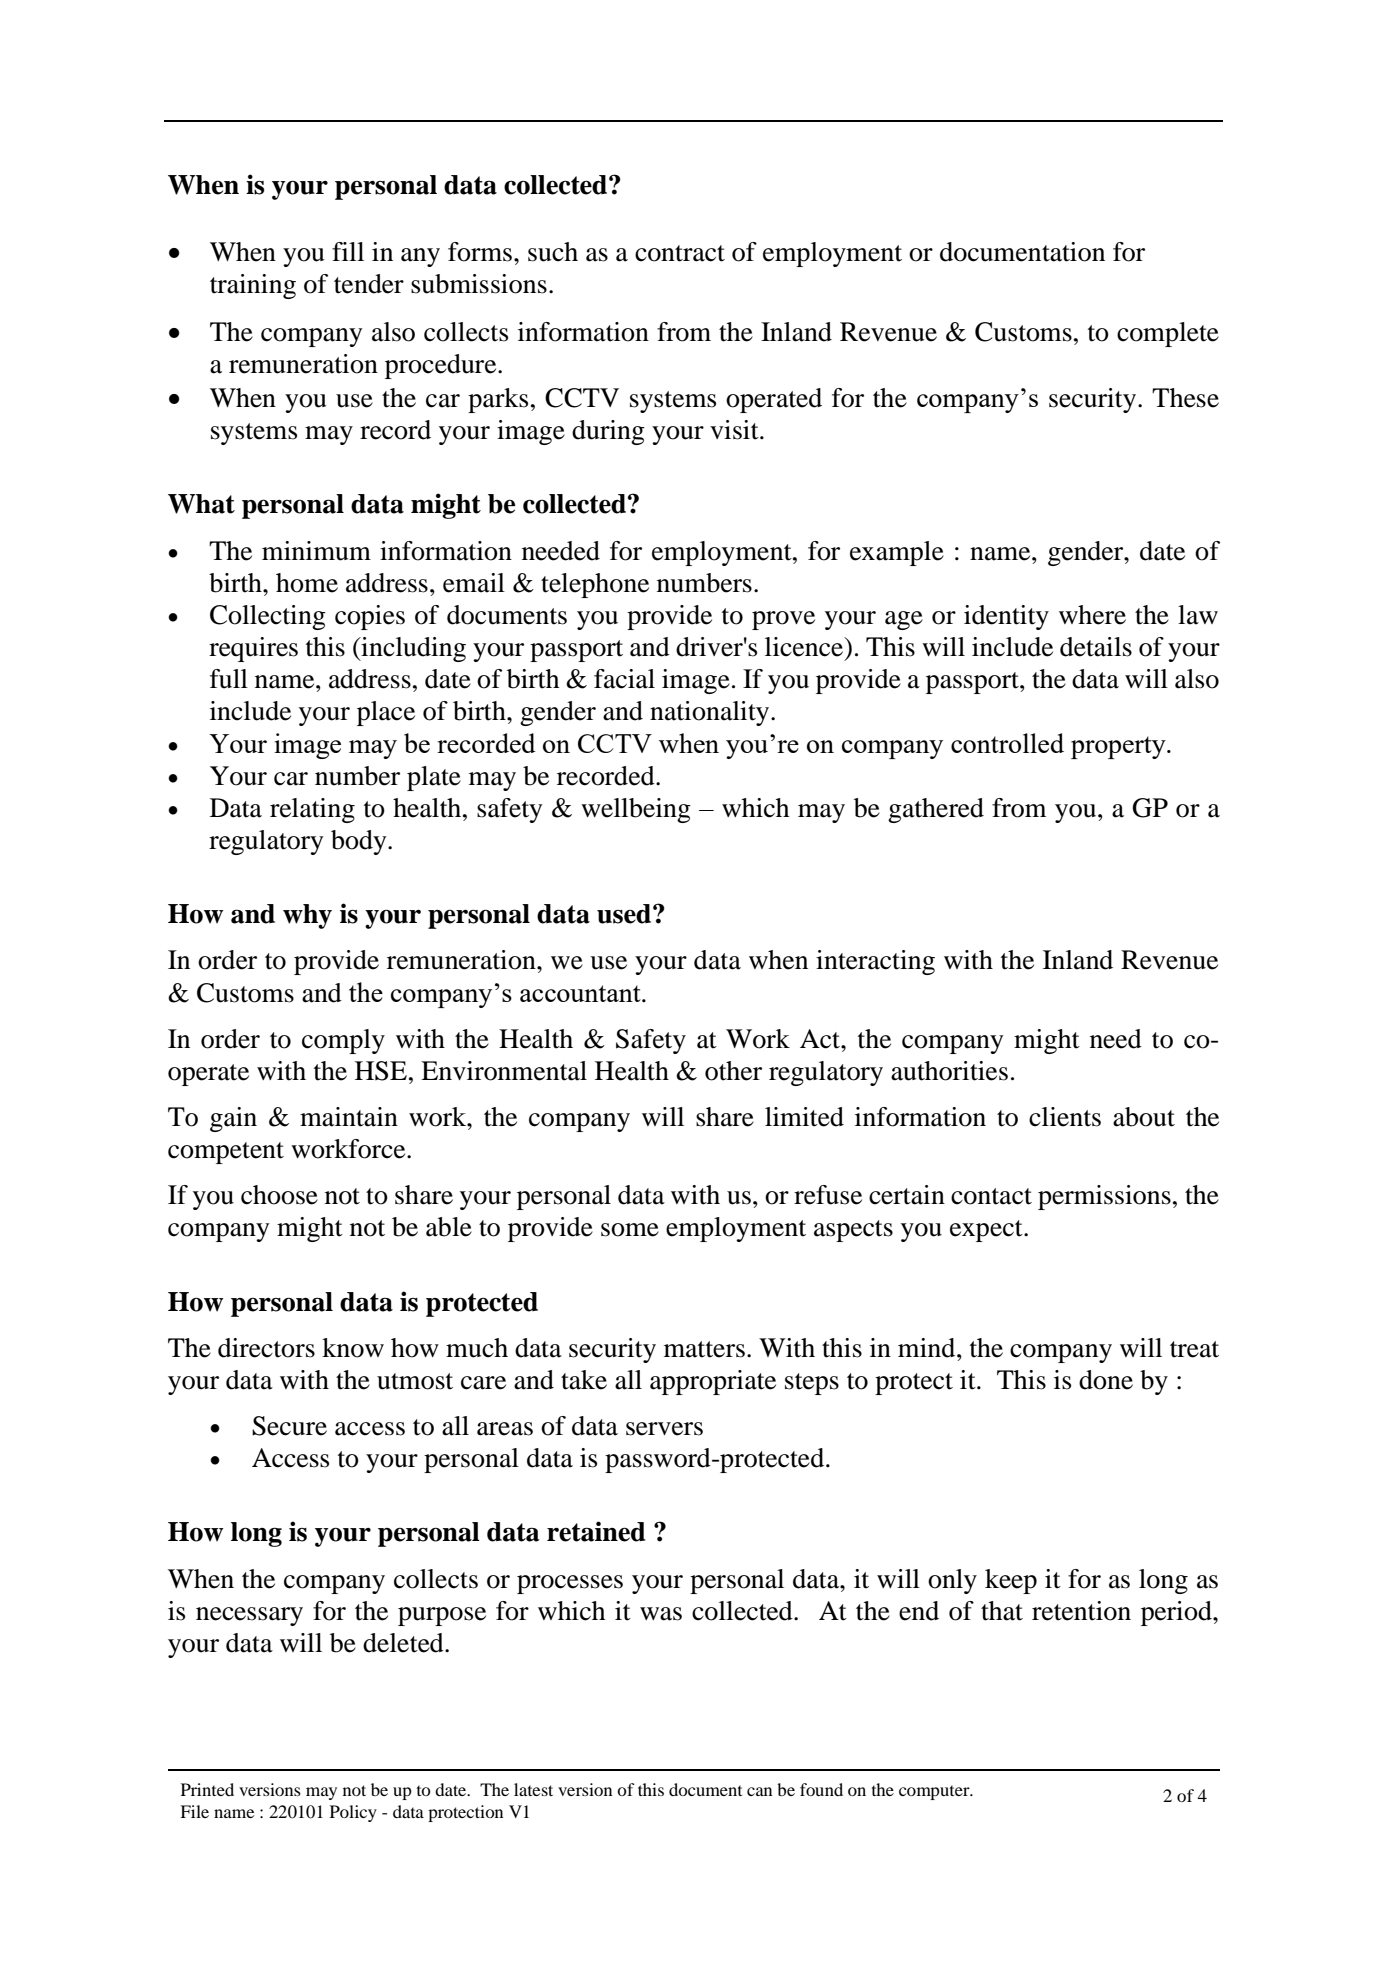  Describe the element at coordinates (369, 284) in the page. I see `tender` at that location.
